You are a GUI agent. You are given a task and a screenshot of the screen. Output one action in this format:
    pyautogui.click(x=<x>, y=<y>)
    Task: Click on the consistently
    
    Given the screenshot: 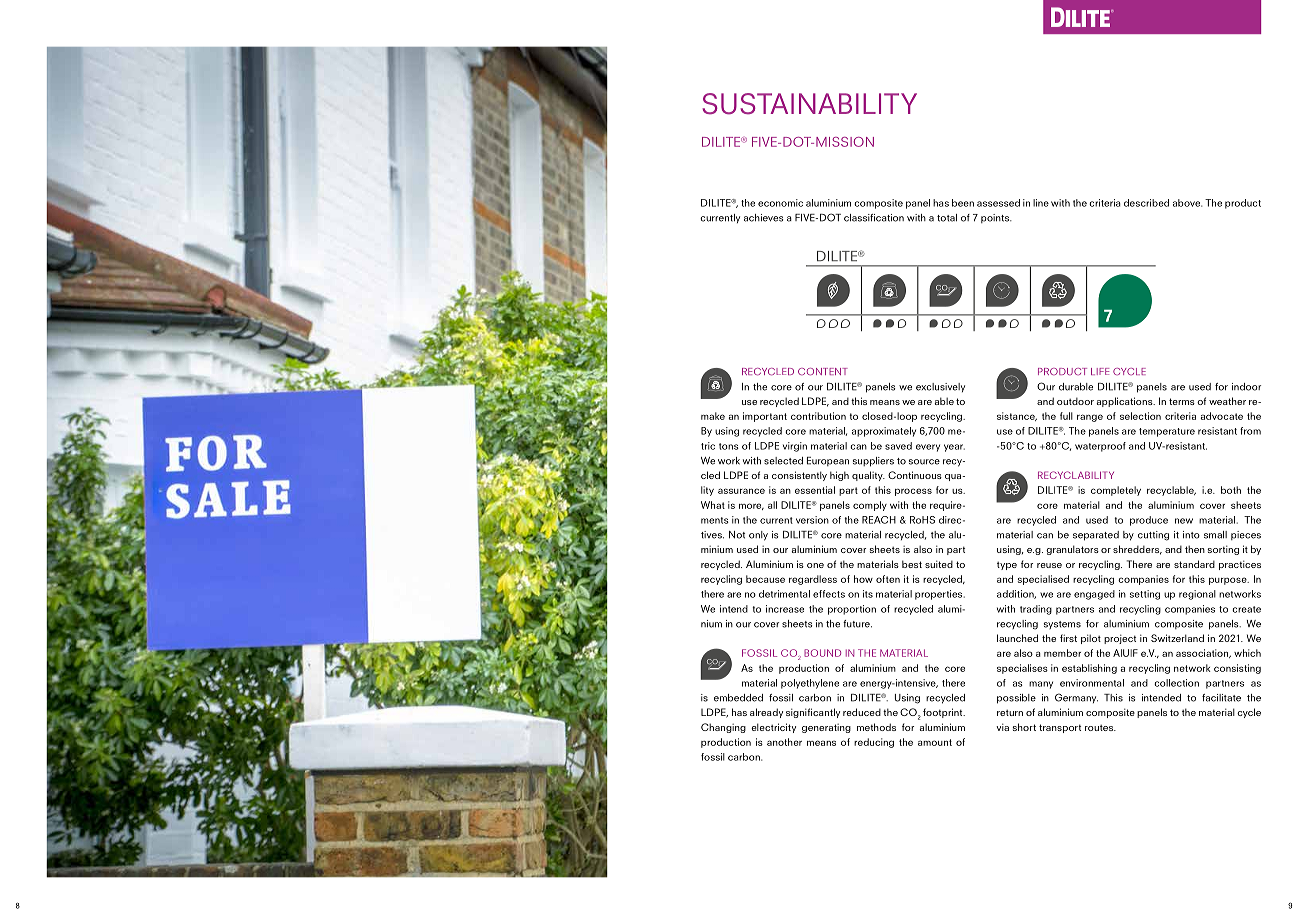 What is the action you would take?
    pyautogui.click(x=799, y=476)
